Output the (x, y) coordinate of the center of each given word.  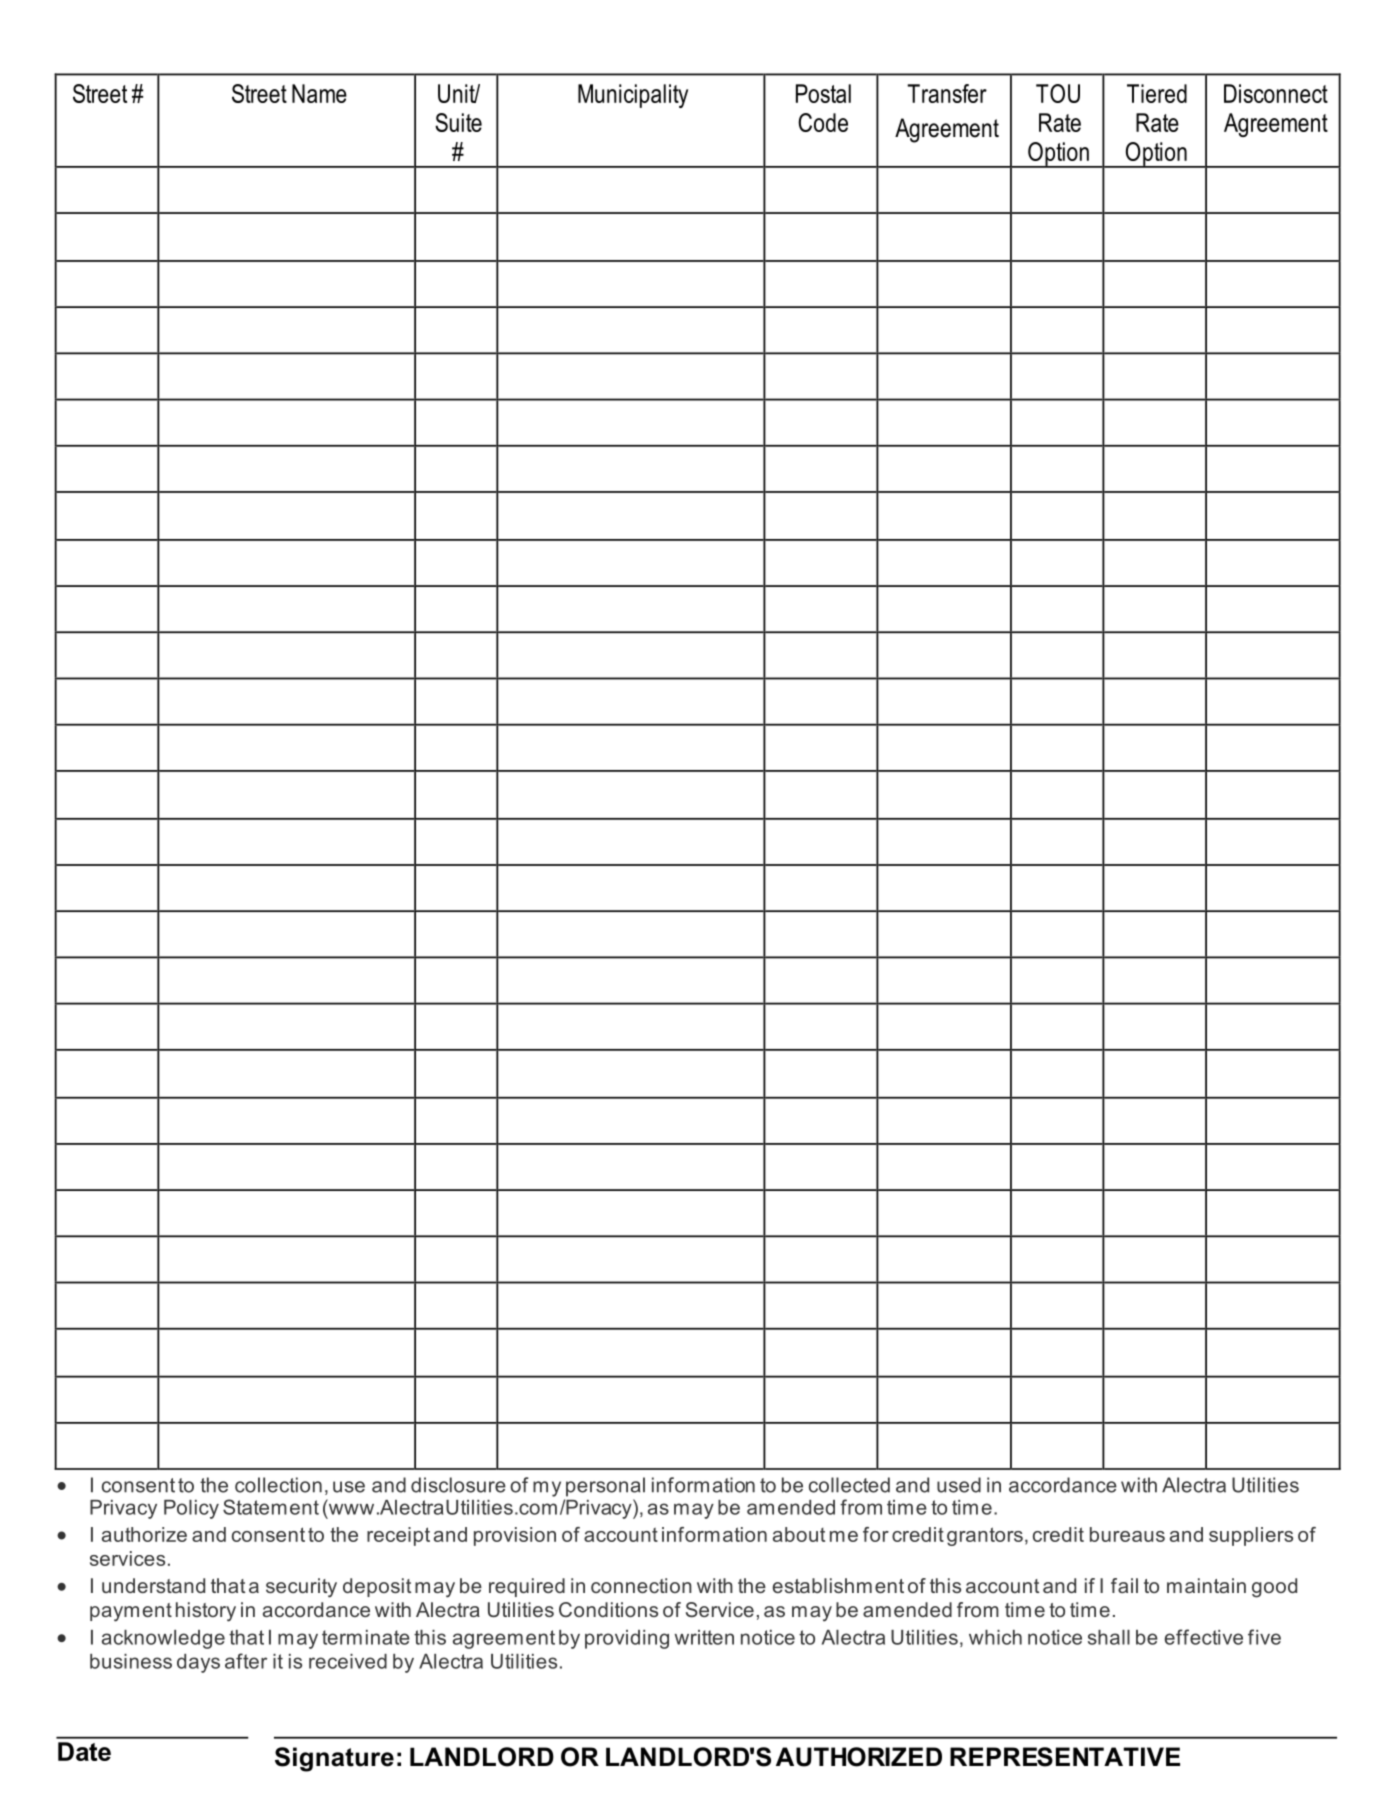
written (704, 1637)
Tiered (1157, 93)
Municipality (633, 96)
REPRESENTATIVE (1065, 1757)
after (246, 1661)
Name (319, 93)
